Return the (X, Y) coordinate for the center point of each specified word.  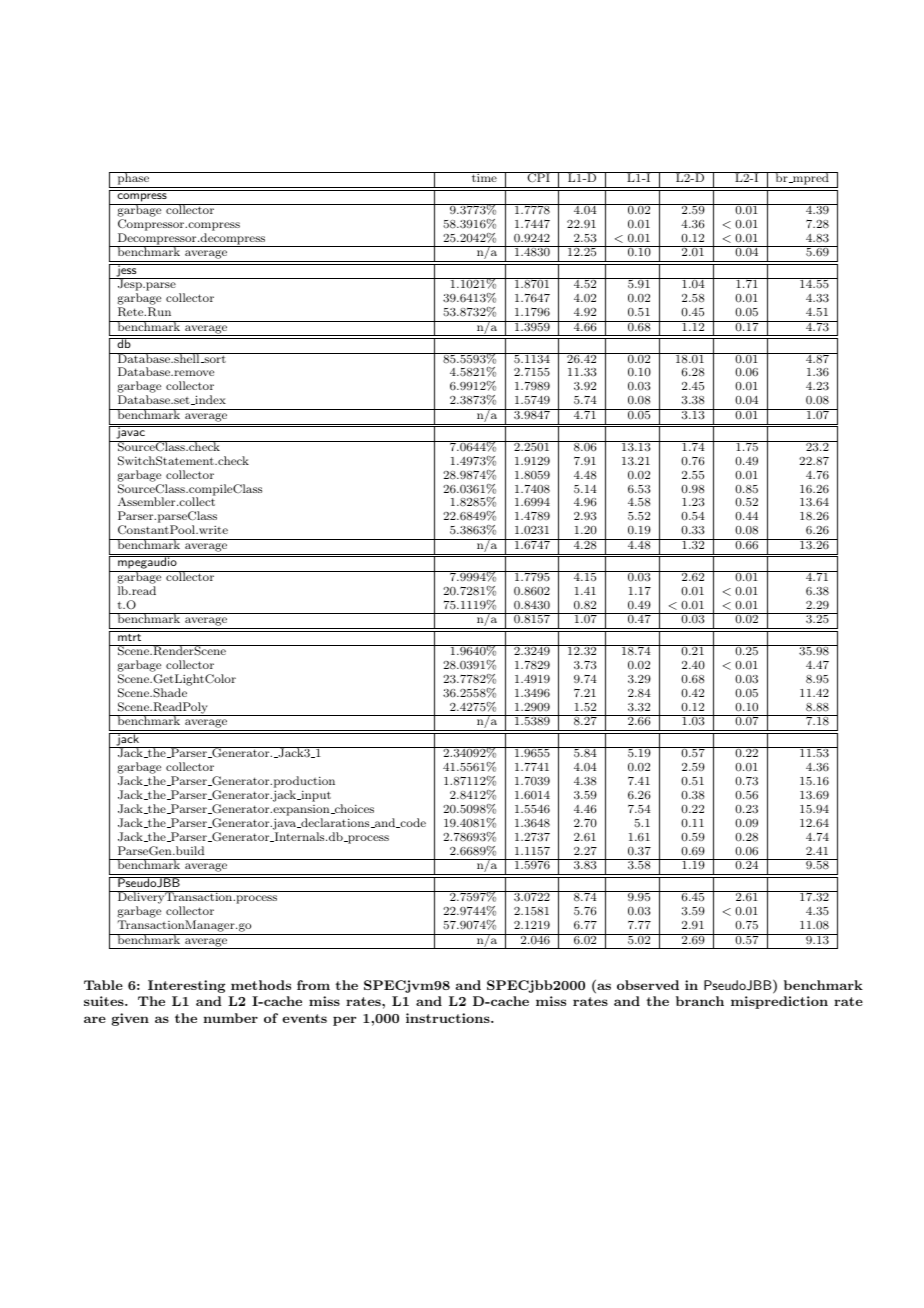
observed (648, 985)
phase (133, 178)
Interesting (186, 986)
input (315, 796)
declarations (335, 823)
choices (353, 809)
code (412, 823)
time (484, 177)
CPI (538, 177)
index (209, 400)
